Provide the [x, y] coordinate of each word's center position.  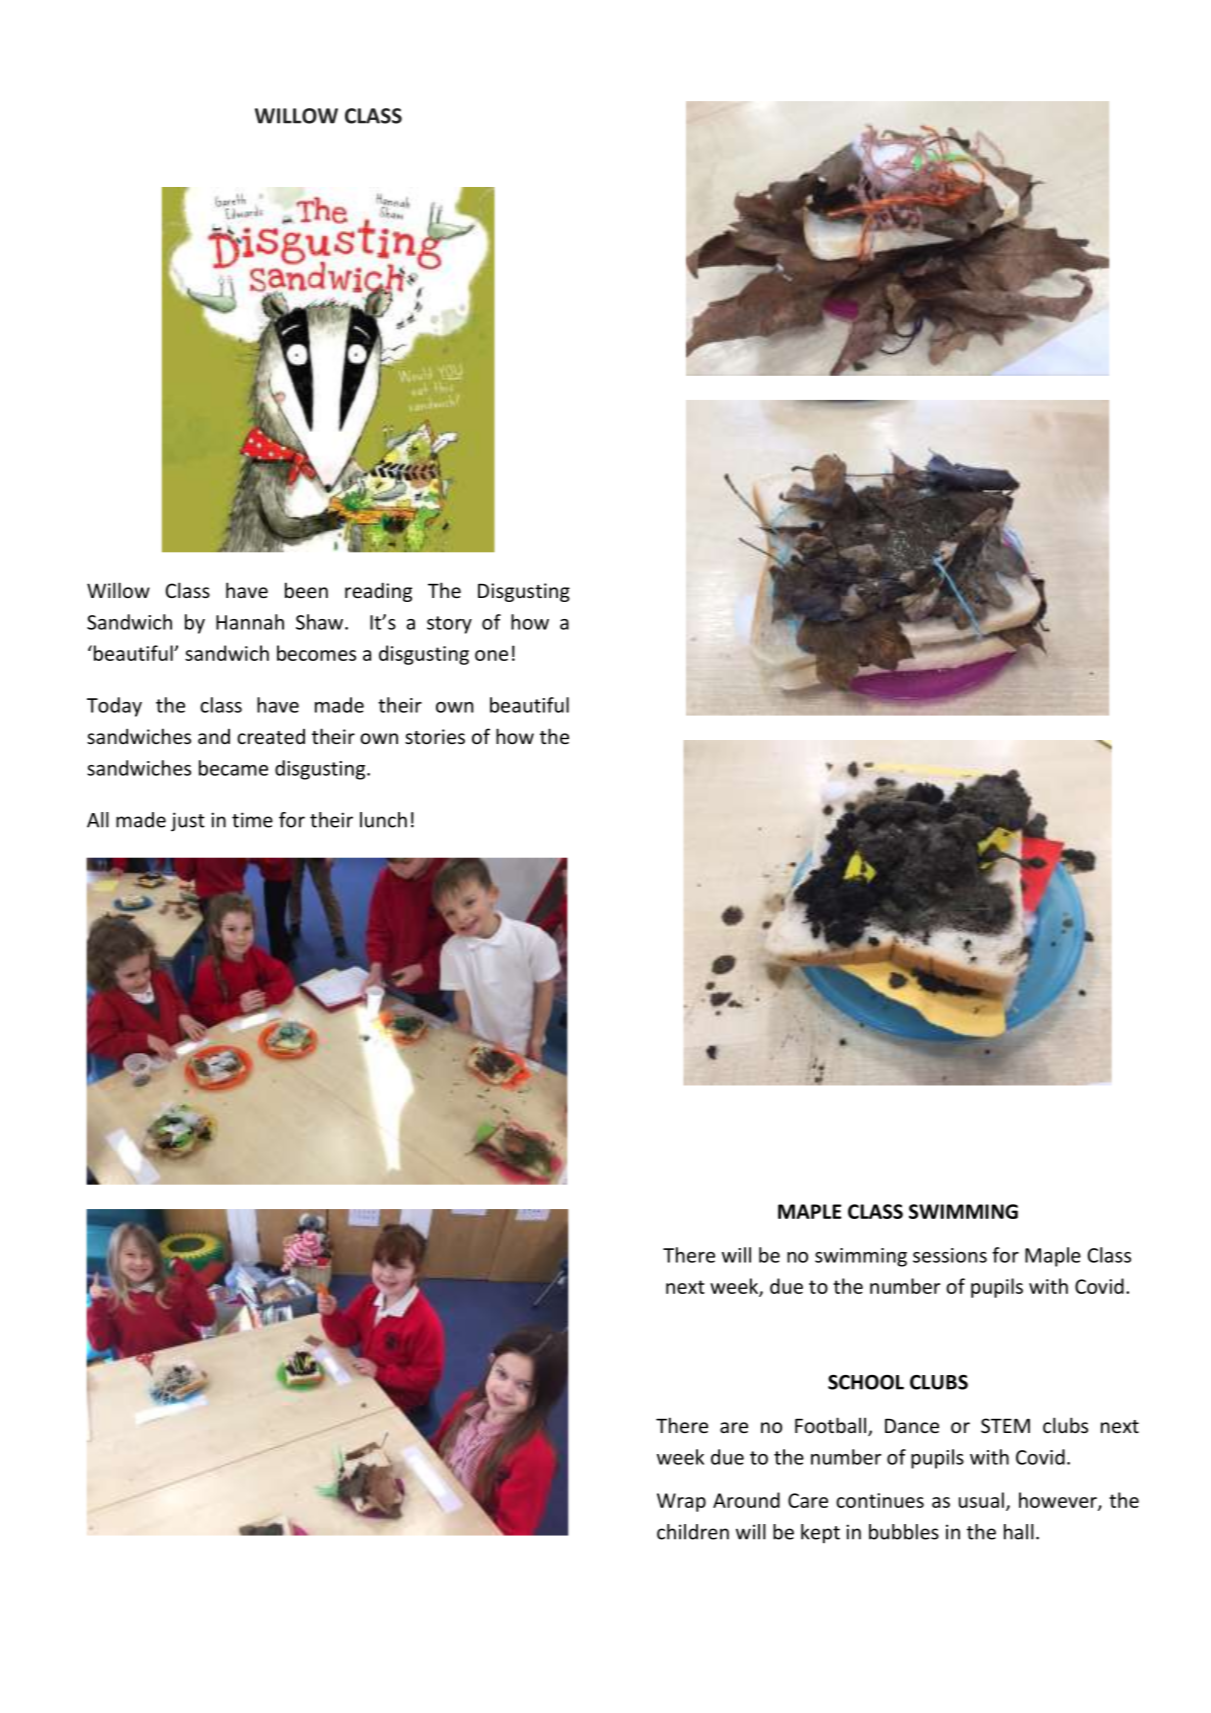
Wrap [681, 1502]
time [252, 820]
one [491, 655]
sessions [950, 1255]
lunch [383, 820]
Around [746, 1500]
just [188, 822]
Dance [912, 1425]
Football [830, 1425]
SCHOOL [866, 1382]
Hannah [250, 622]
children [693, 1532]
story [449, 625]
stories [435, 736]
